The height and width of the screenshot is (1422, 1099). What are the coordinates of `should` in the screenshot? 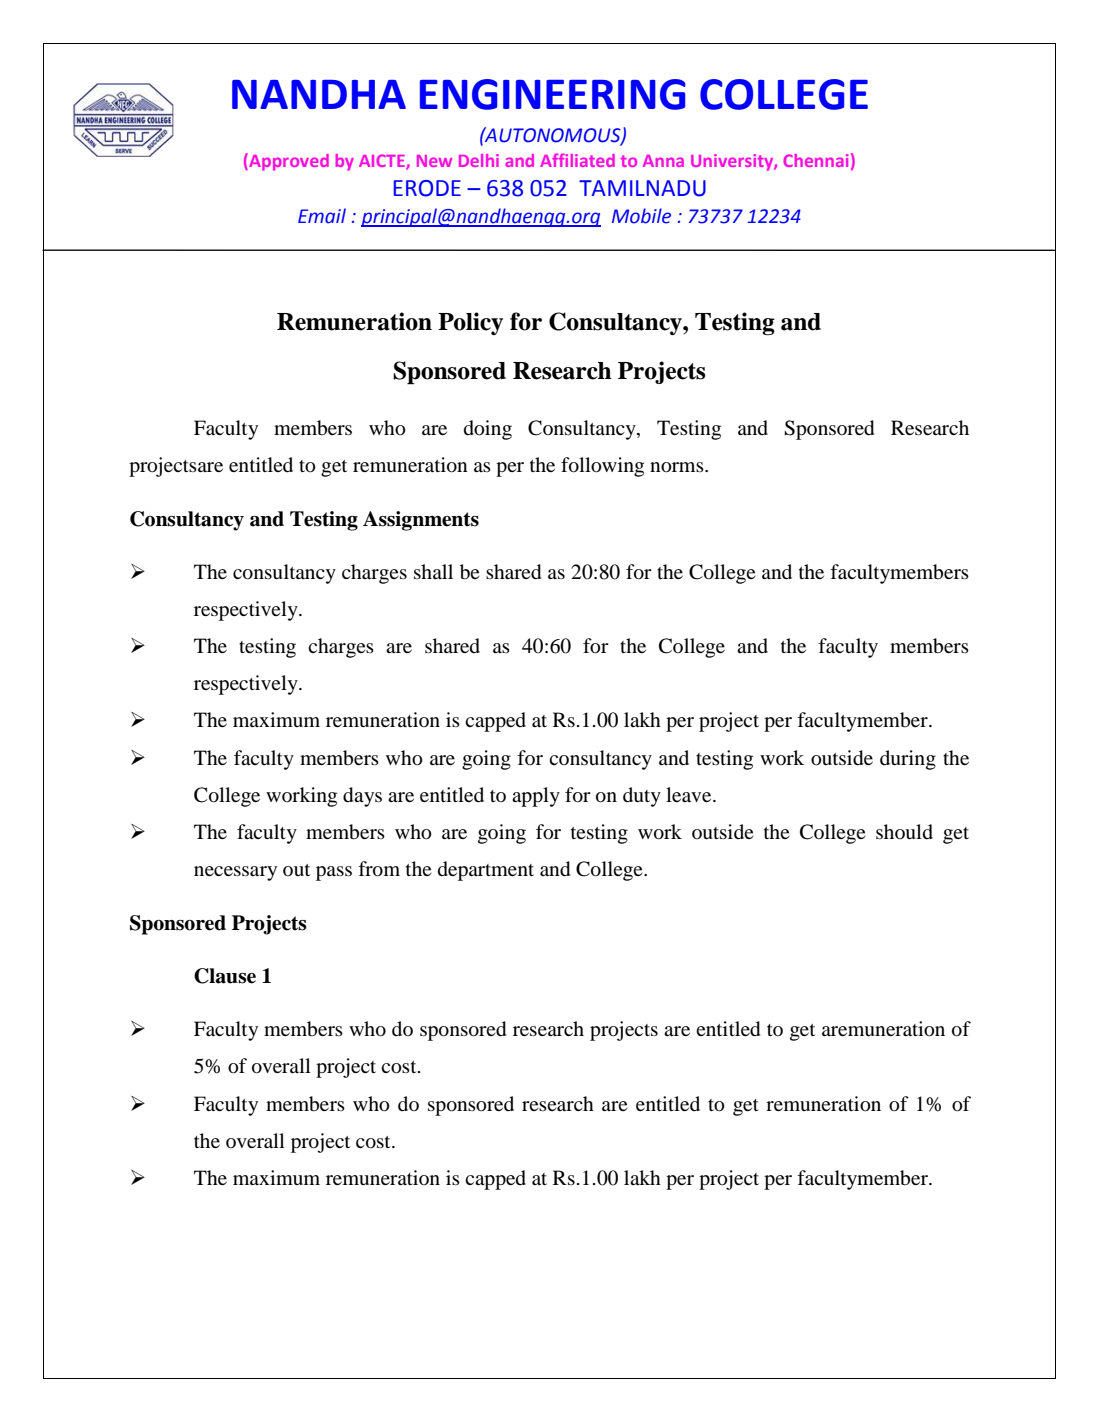 It's located at (904, 832).
